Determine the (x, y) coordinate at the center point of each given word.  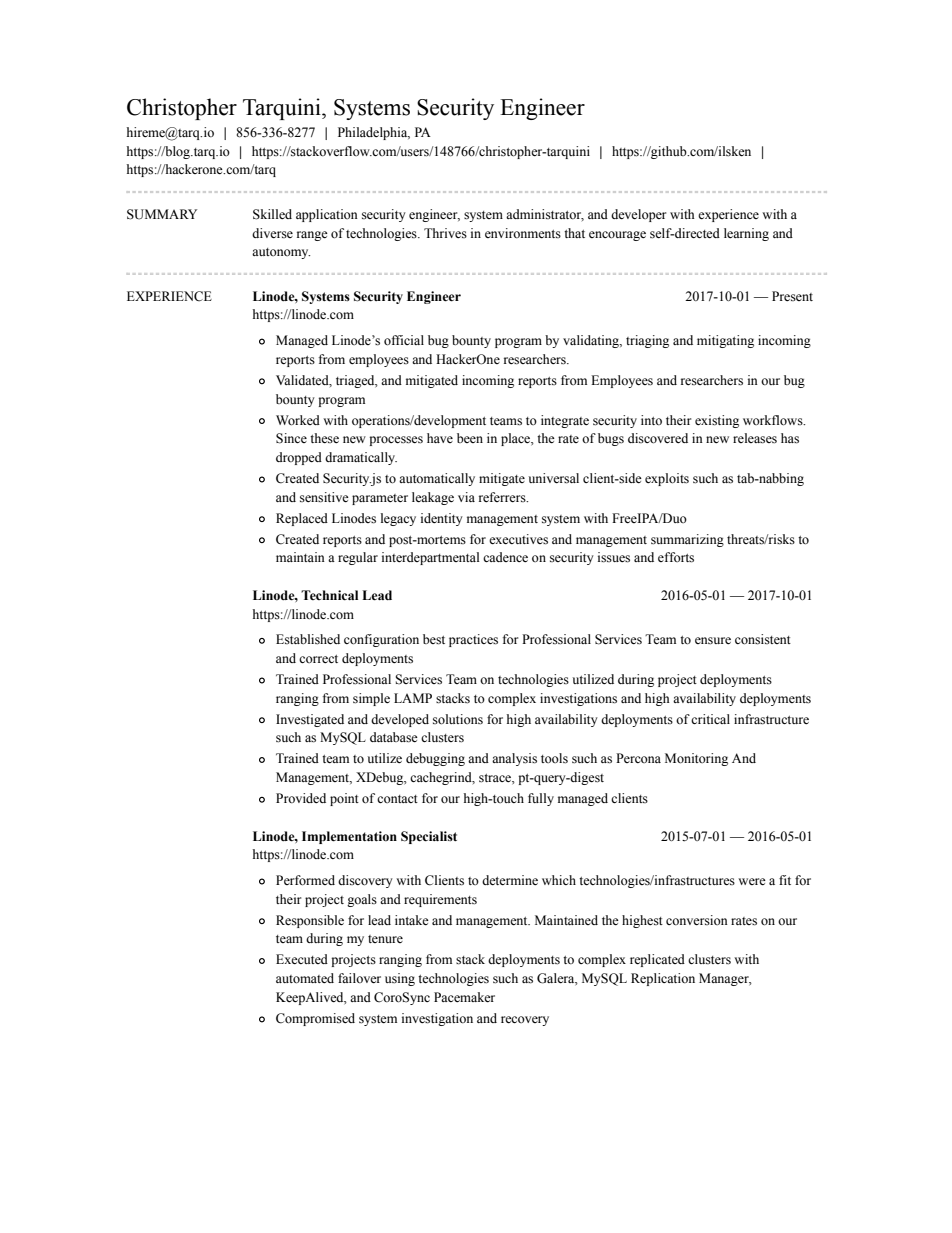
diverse (272, 233)
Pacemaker (464, 997)
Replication (663, 979)
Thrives (445, 233)
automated (305, 978)
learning (746, 234)
